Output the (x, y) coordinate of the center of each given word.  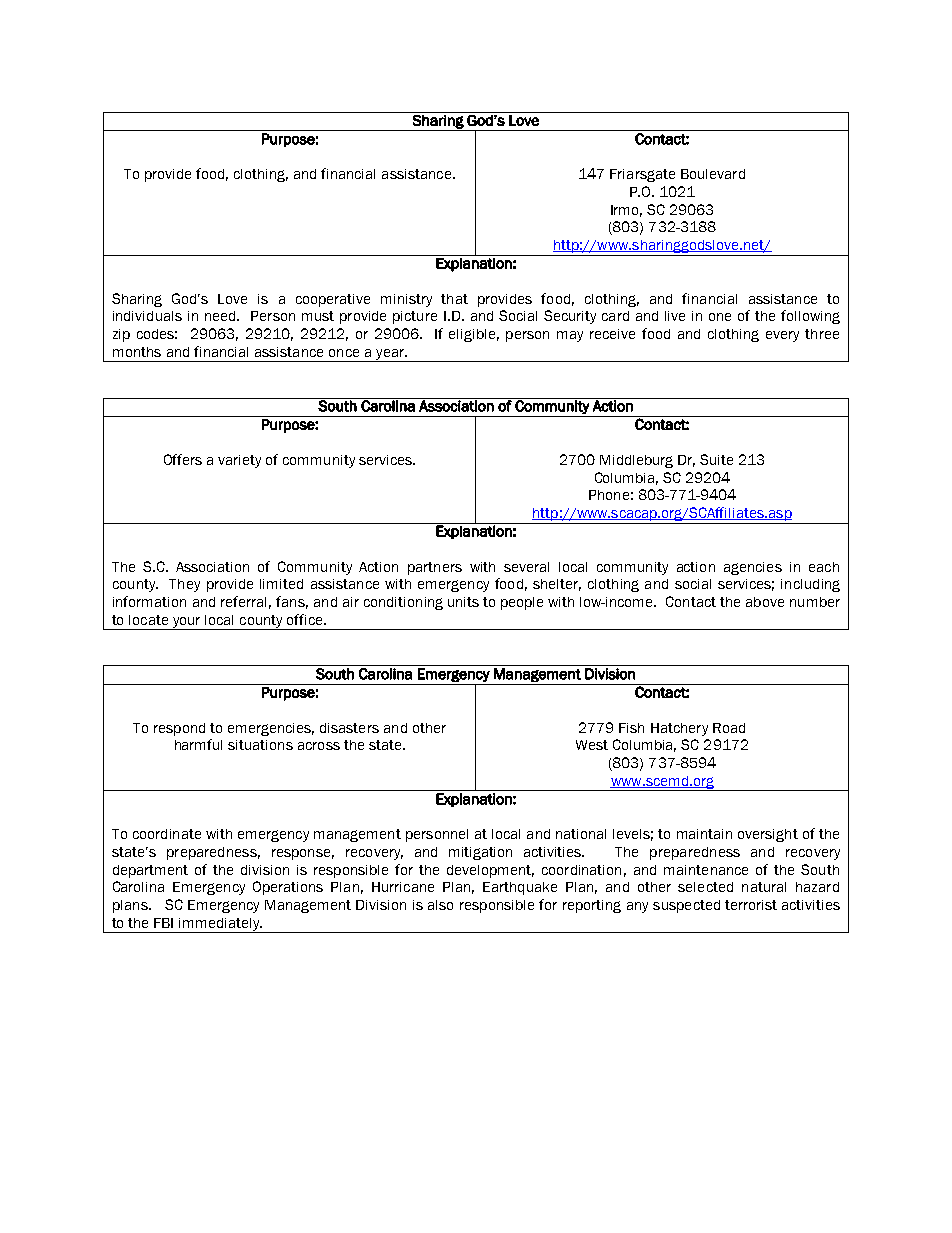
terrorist (751, 905)
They (184, 585)
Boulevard (713, 174)
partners (435, 568)
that (454, 299)
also (440, 905)
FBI (163, 923)
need (221, 316)
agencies (753, 568)
